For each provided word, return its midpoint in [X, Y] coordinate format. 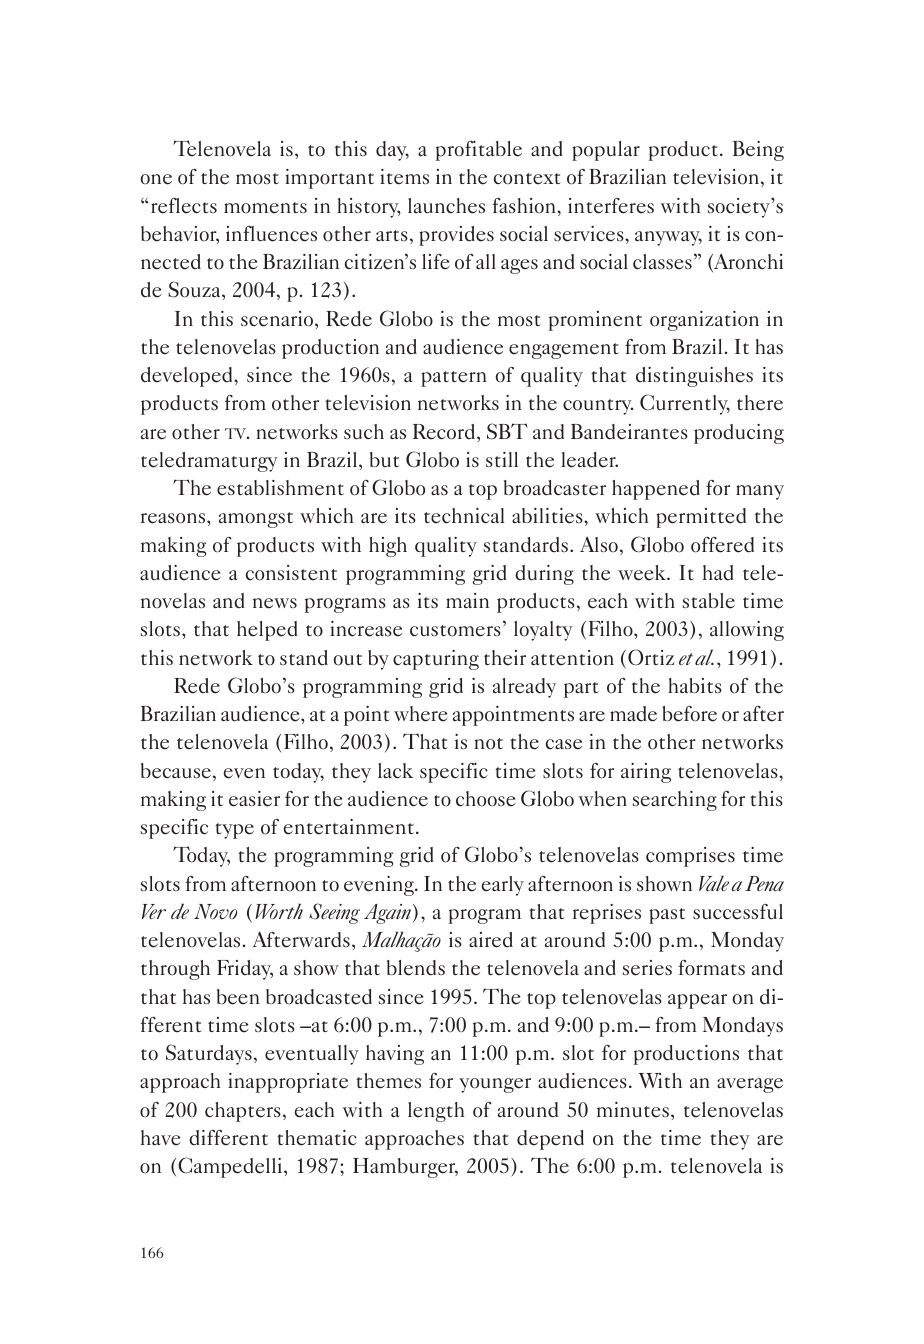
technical [464, 516]
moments [265, 208]
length [436, 1112]
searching [675, 801]
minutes [633, 1110]
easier [254, 799]
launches [446, 206]
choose [486, 799]
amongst [256, 520]
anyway [668, 238]
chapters [243, 1112]
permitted [701, 518]
